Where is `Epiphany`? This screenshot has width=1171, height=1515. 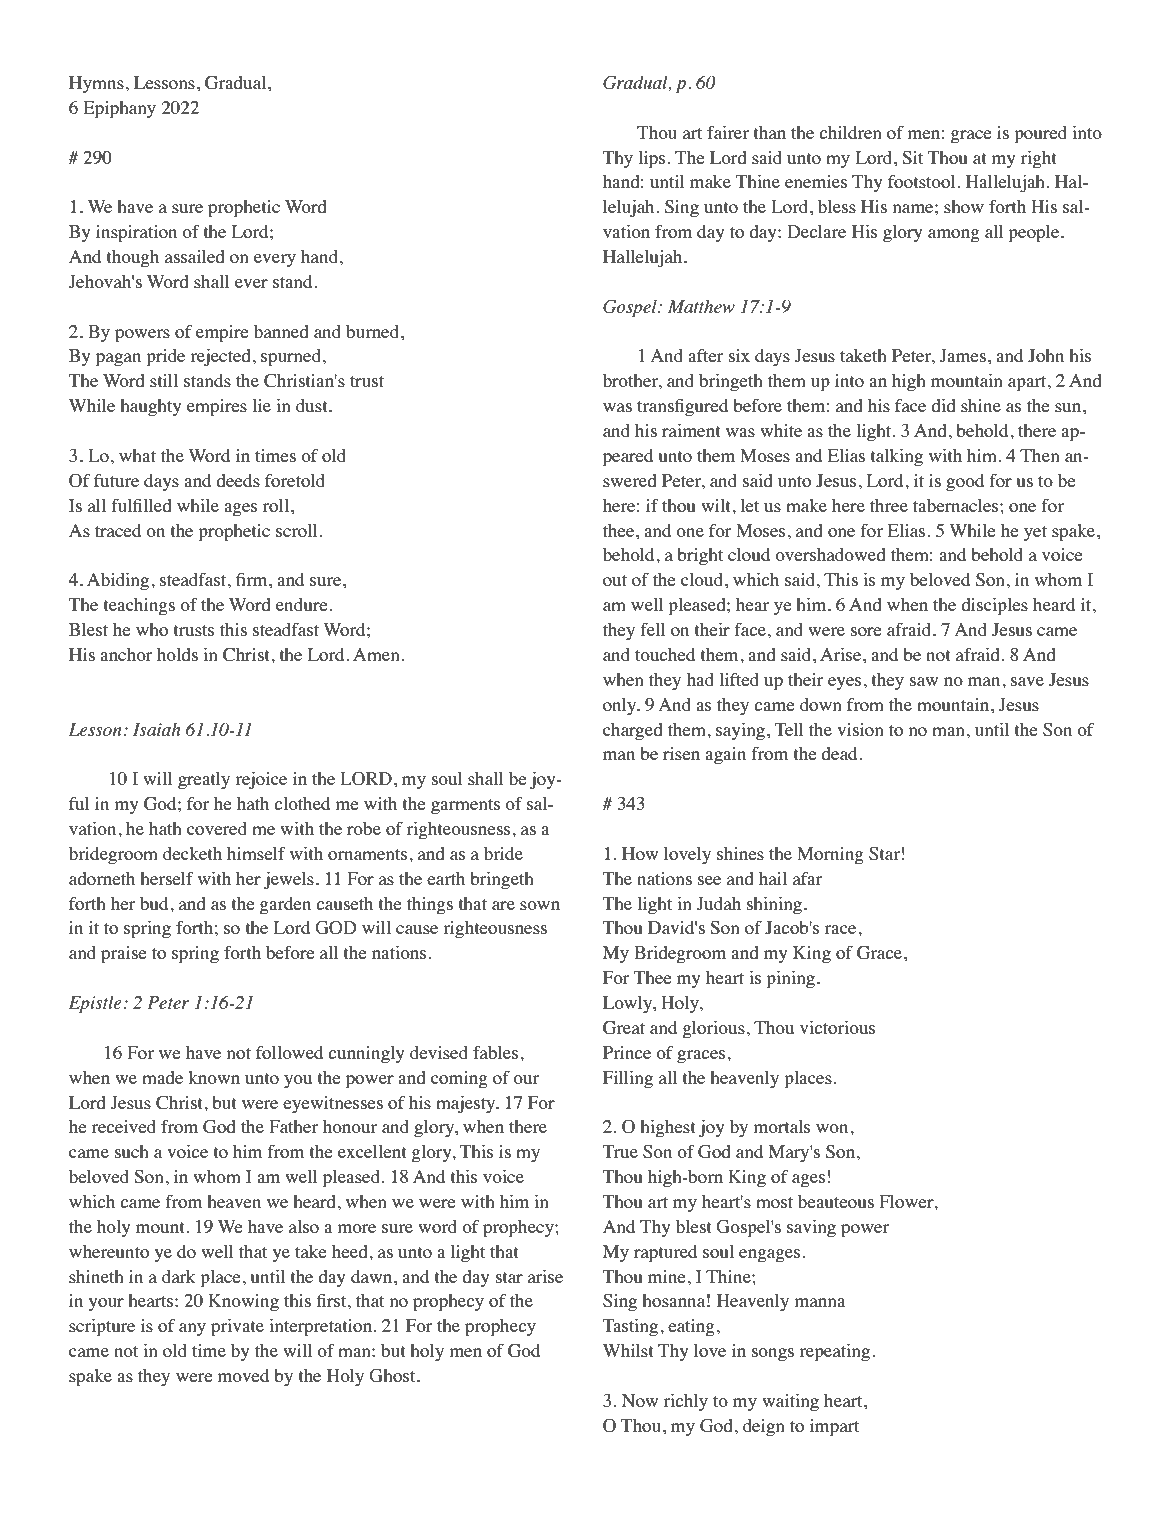 Epiphany is located at coordinates (119, 110).
